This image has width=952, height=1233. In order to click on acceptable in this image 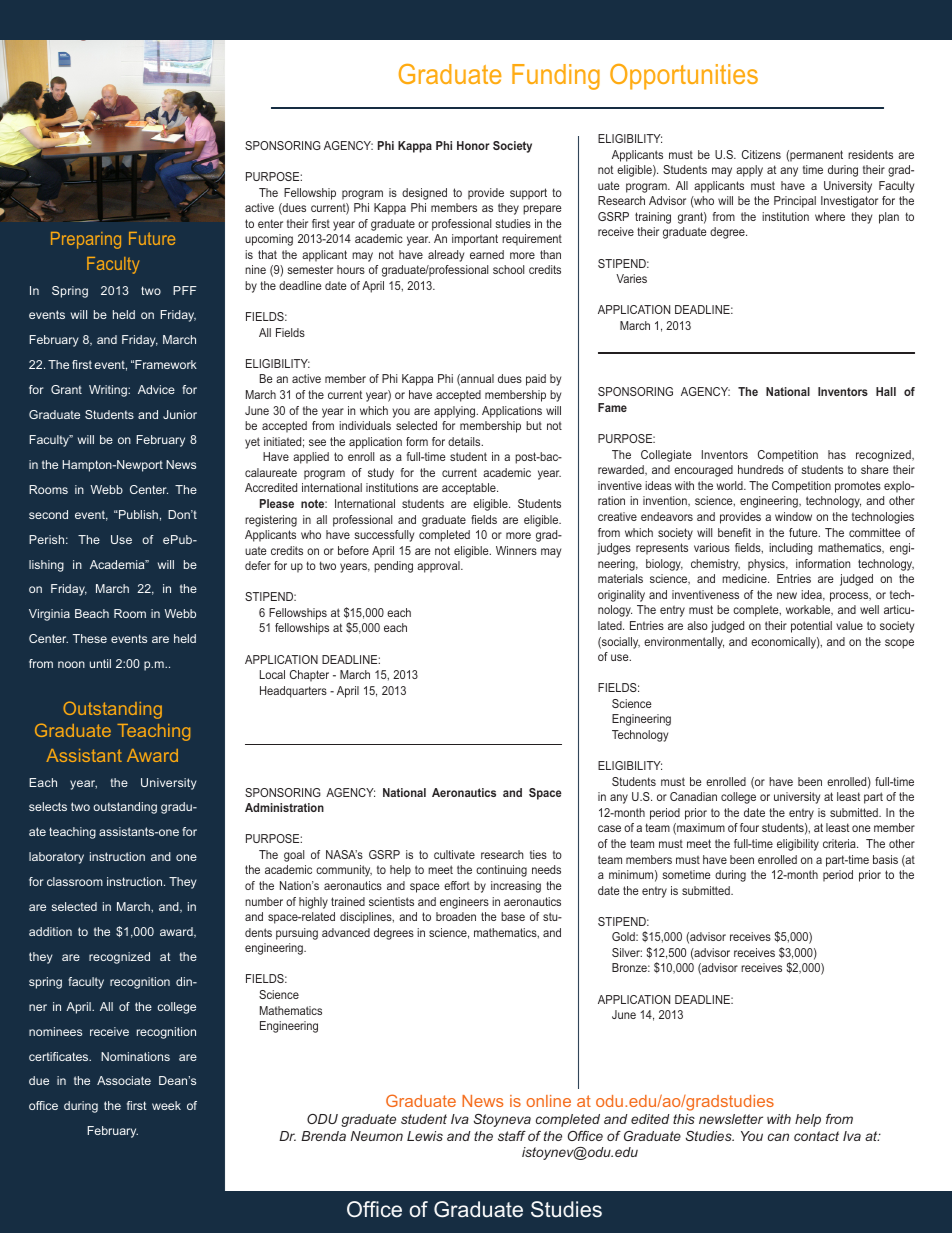, I will do `click(470, 489)`.
